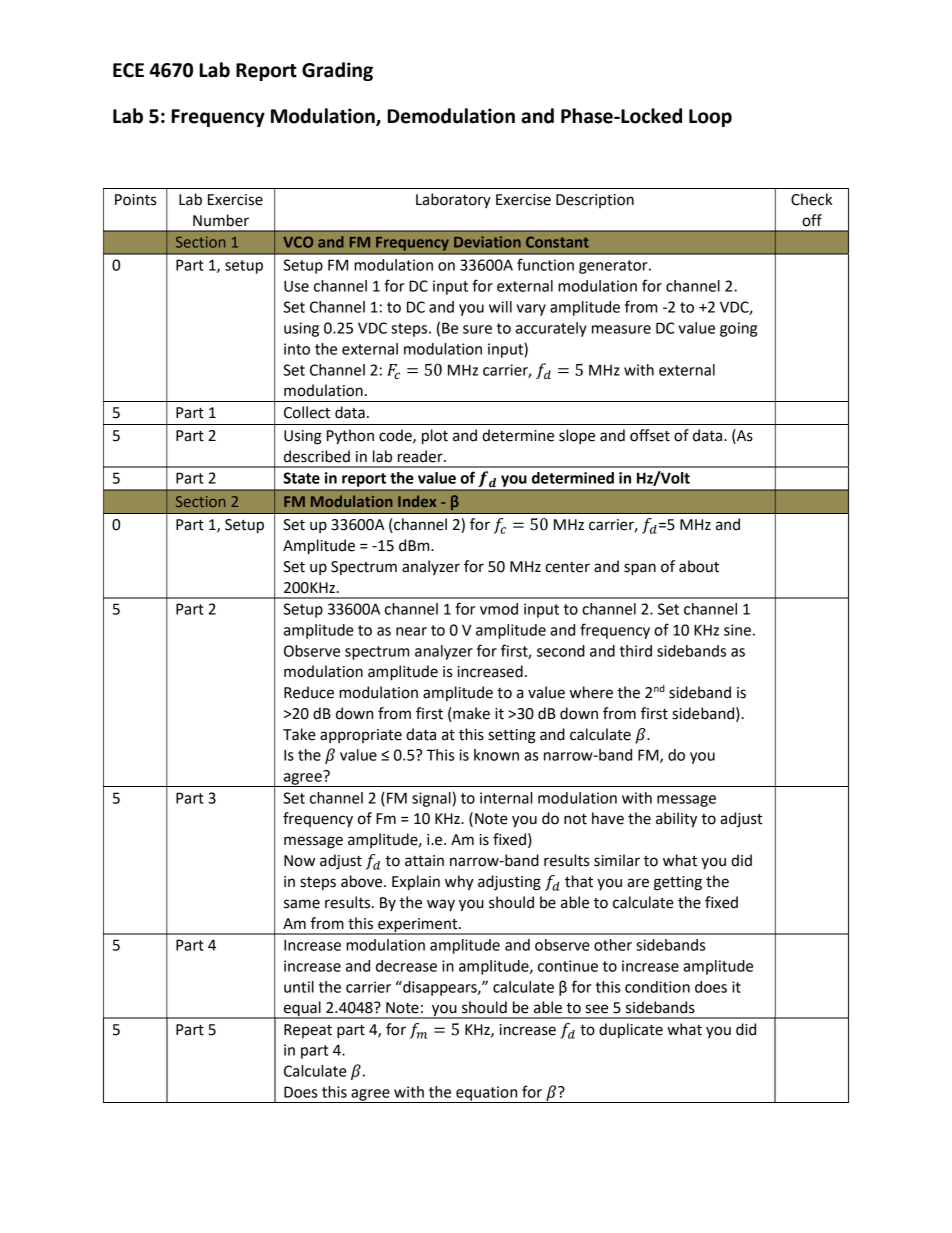 The image size is (952, 1233). I want to click on Laboratory, so click(453, 200).
